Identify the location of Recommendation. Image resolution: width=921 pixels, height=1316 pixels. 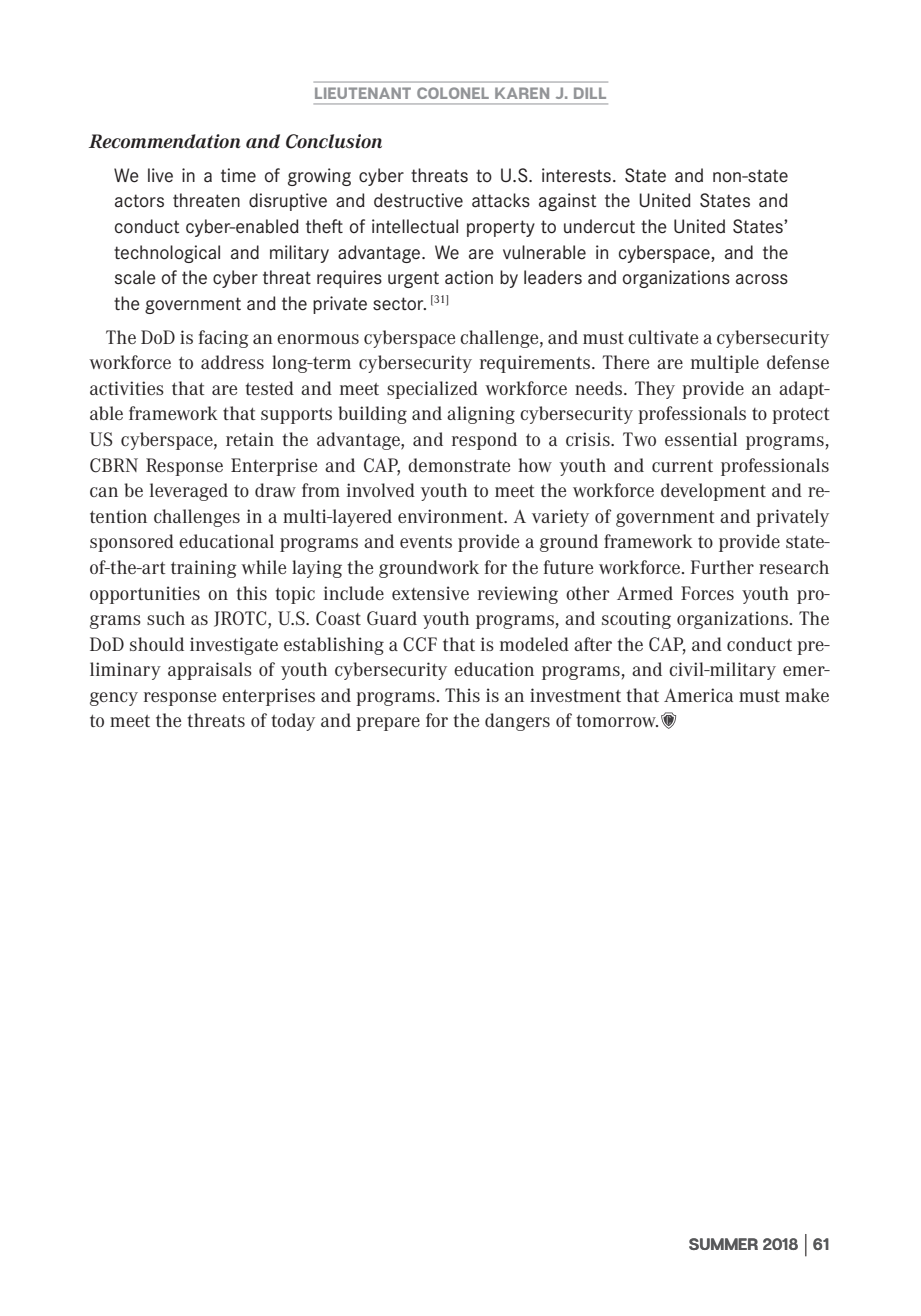
(165, 141).
